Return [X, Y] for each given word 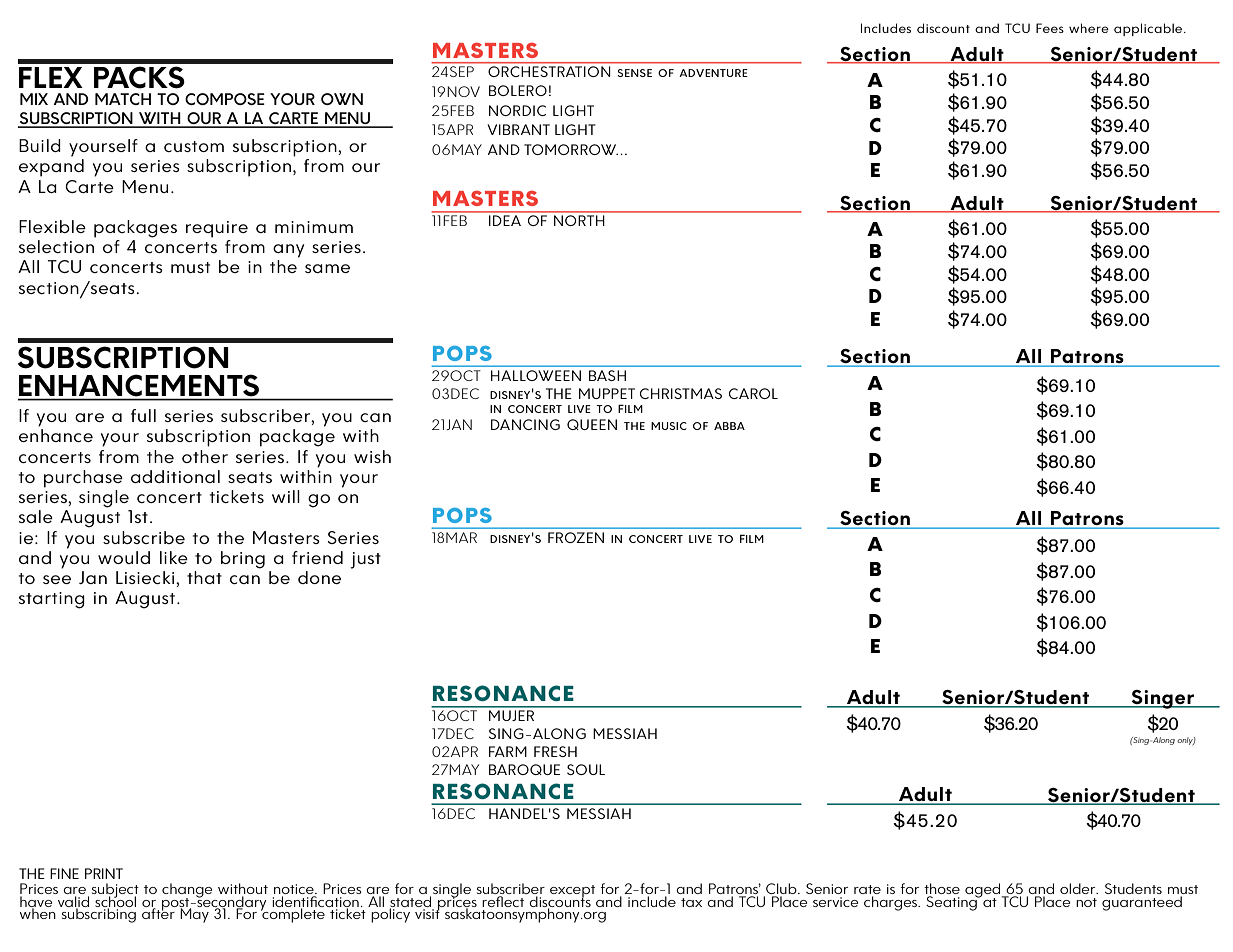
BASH [607, 375]
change [187, 891]
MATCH [123, 99]
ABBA [729, 426]
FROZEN [576, 537]
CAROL [753, 393]
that [204, 577]
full [143, 415]
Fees [1050, 28]
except [572, 892]
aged [984, 891]
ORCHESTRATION [549, 71]
